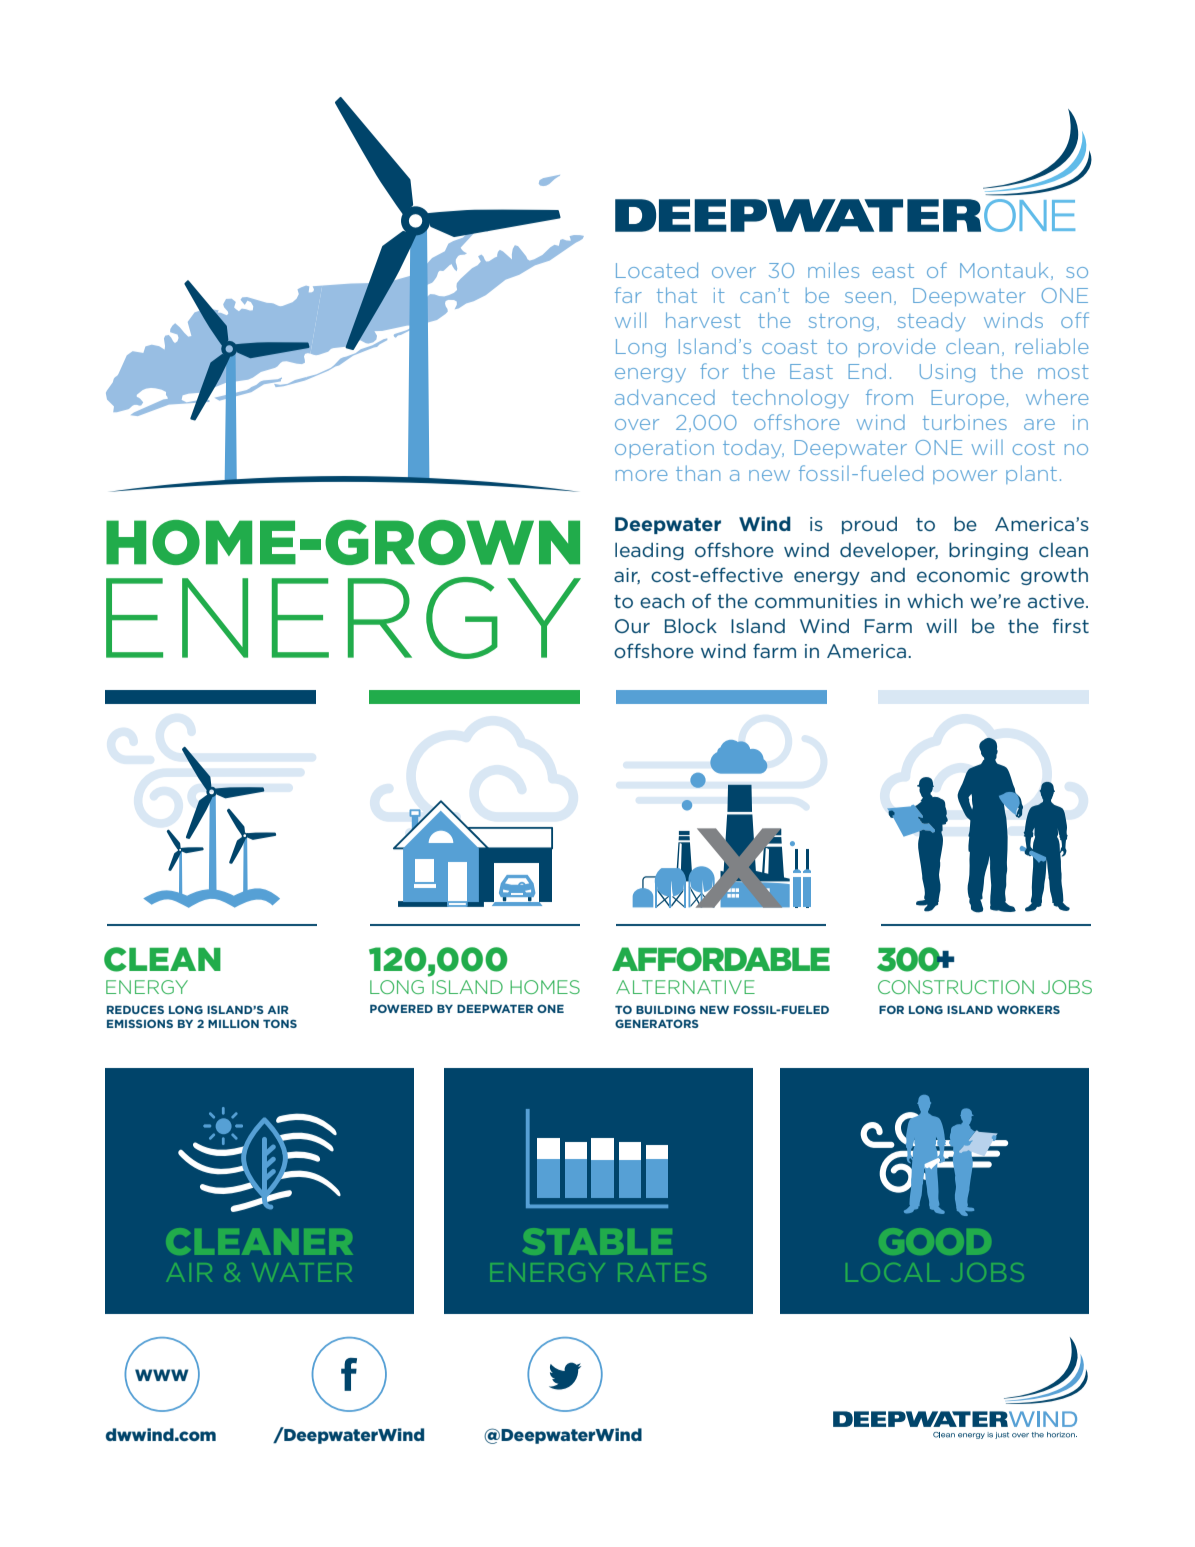 The image size is (1195, 1547). I want to click on REDUCES, so click(135, 1009).
